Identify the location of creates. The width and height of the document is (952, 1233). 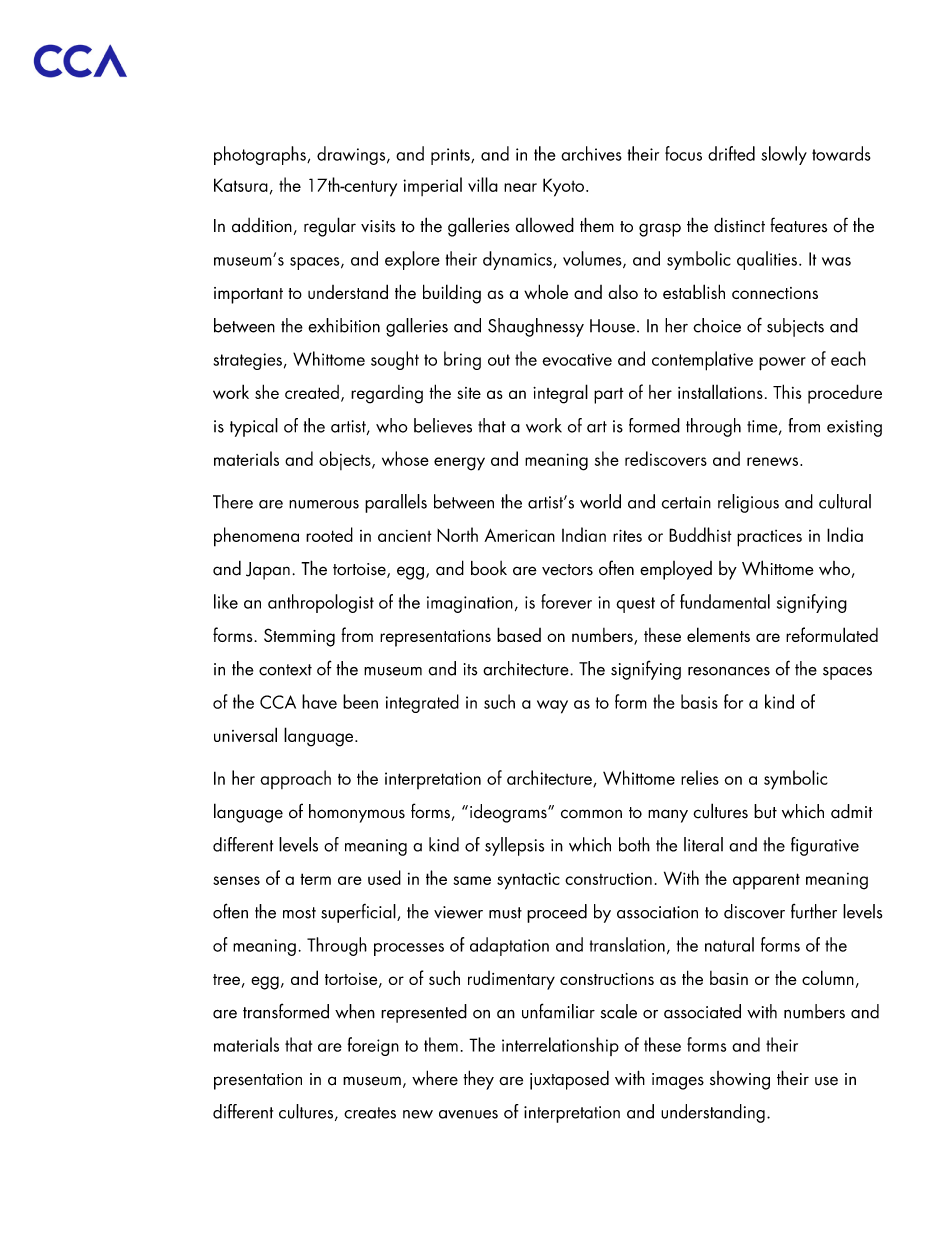
(370, 1113).
